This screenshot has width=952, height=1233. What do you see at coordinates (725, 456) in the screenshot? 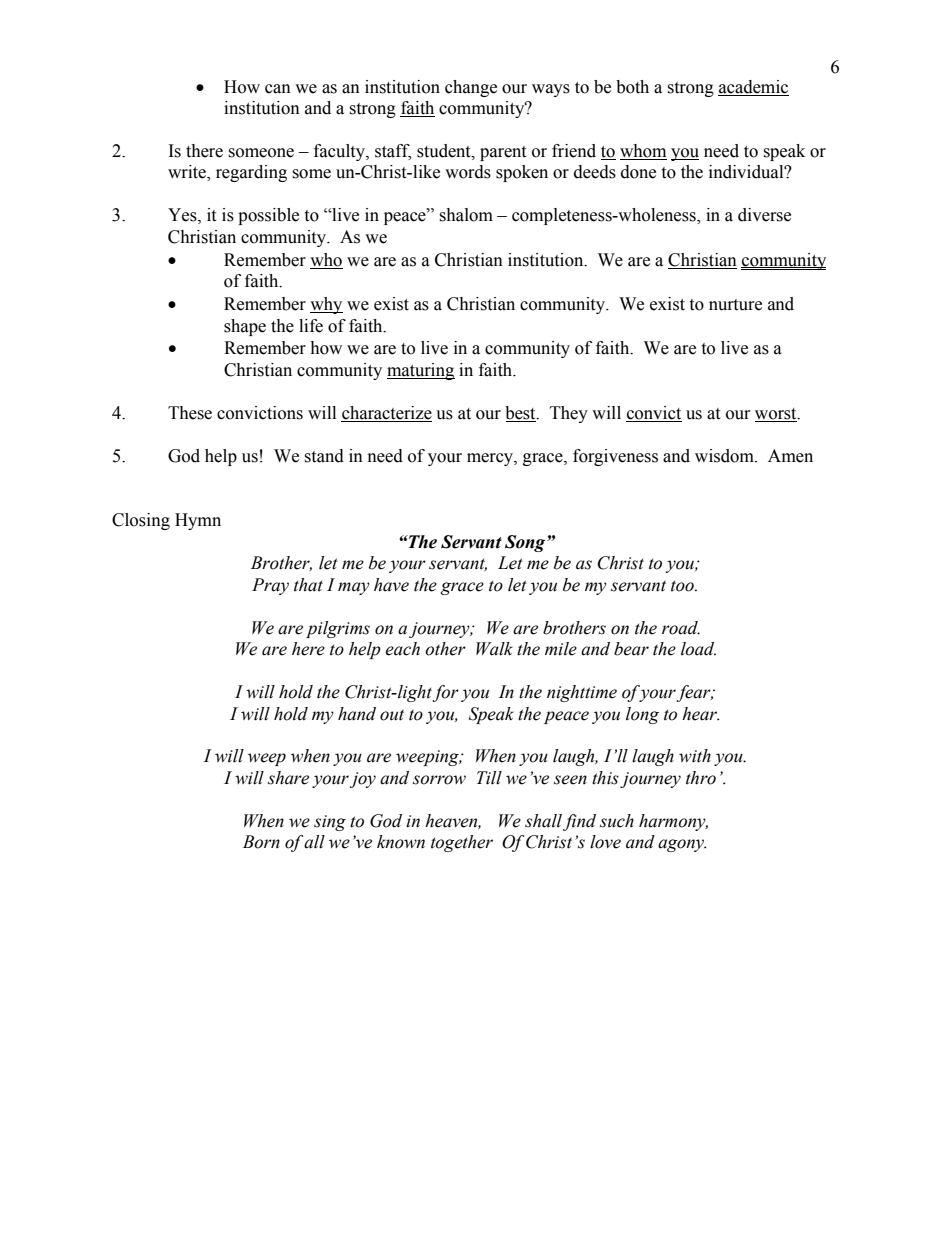
I see `wisdom` at bounding box center [725, 456].
